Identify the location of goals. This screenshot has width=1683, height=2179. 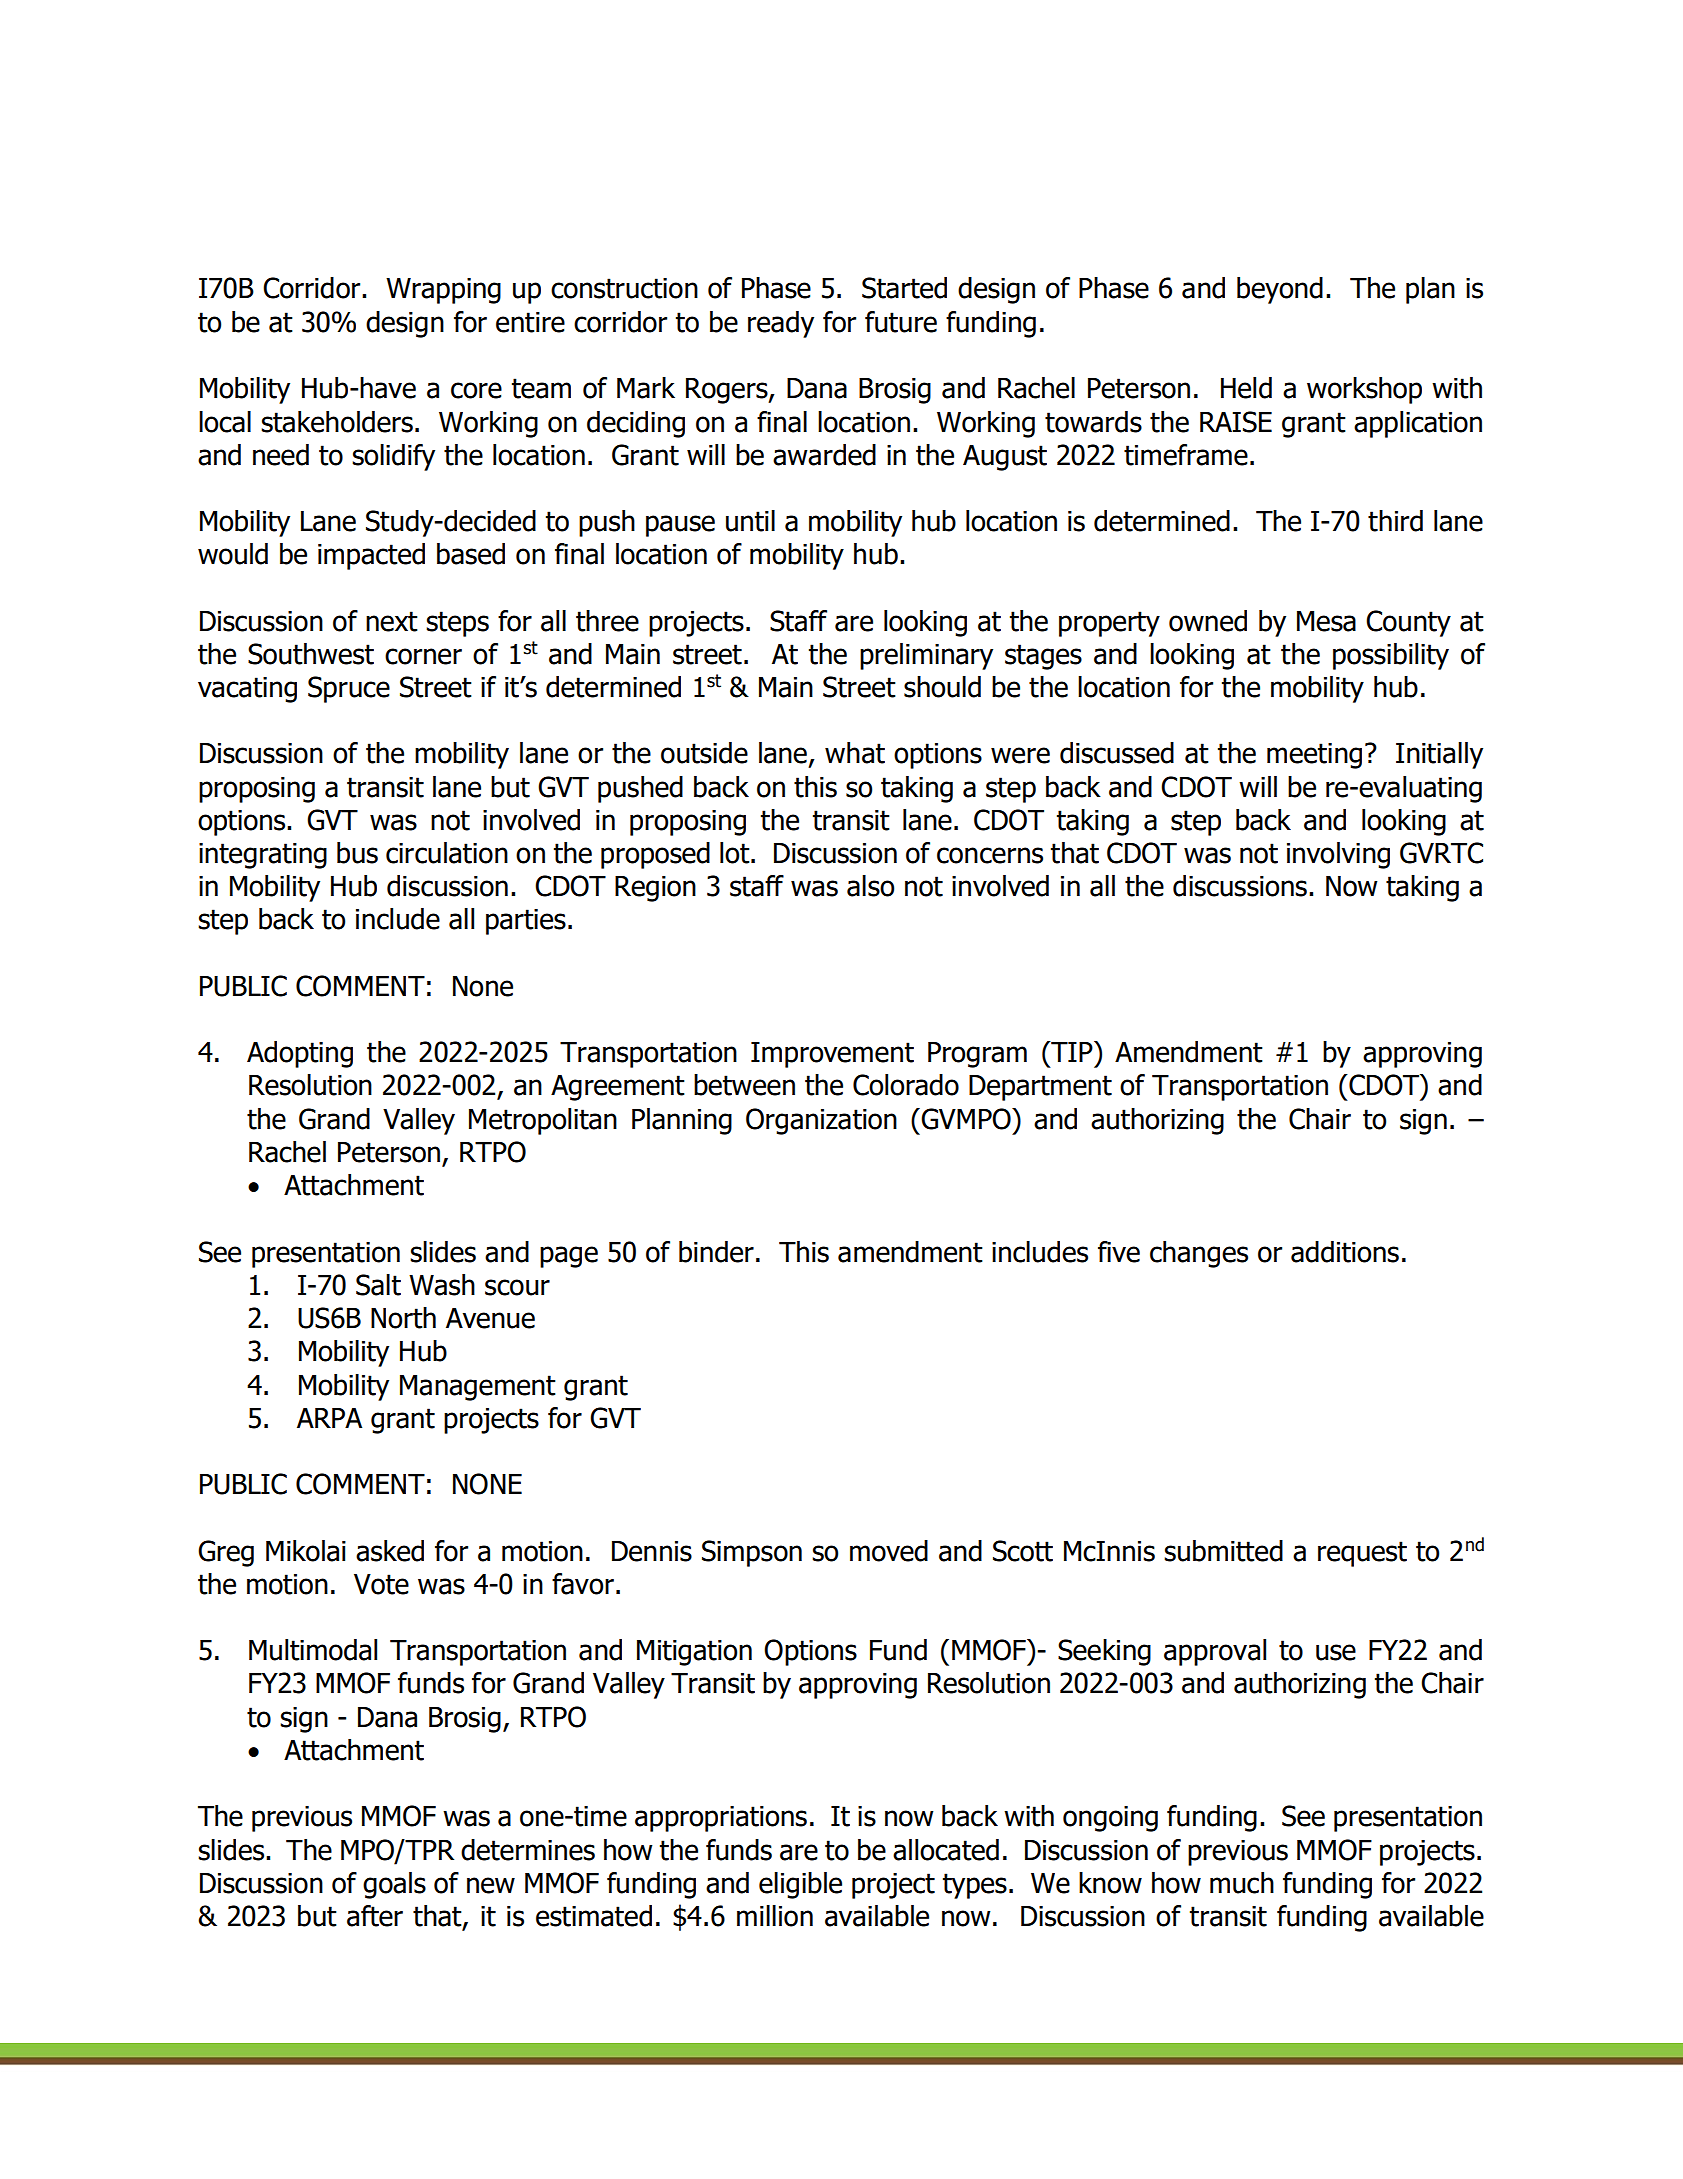
(394, 1885).
